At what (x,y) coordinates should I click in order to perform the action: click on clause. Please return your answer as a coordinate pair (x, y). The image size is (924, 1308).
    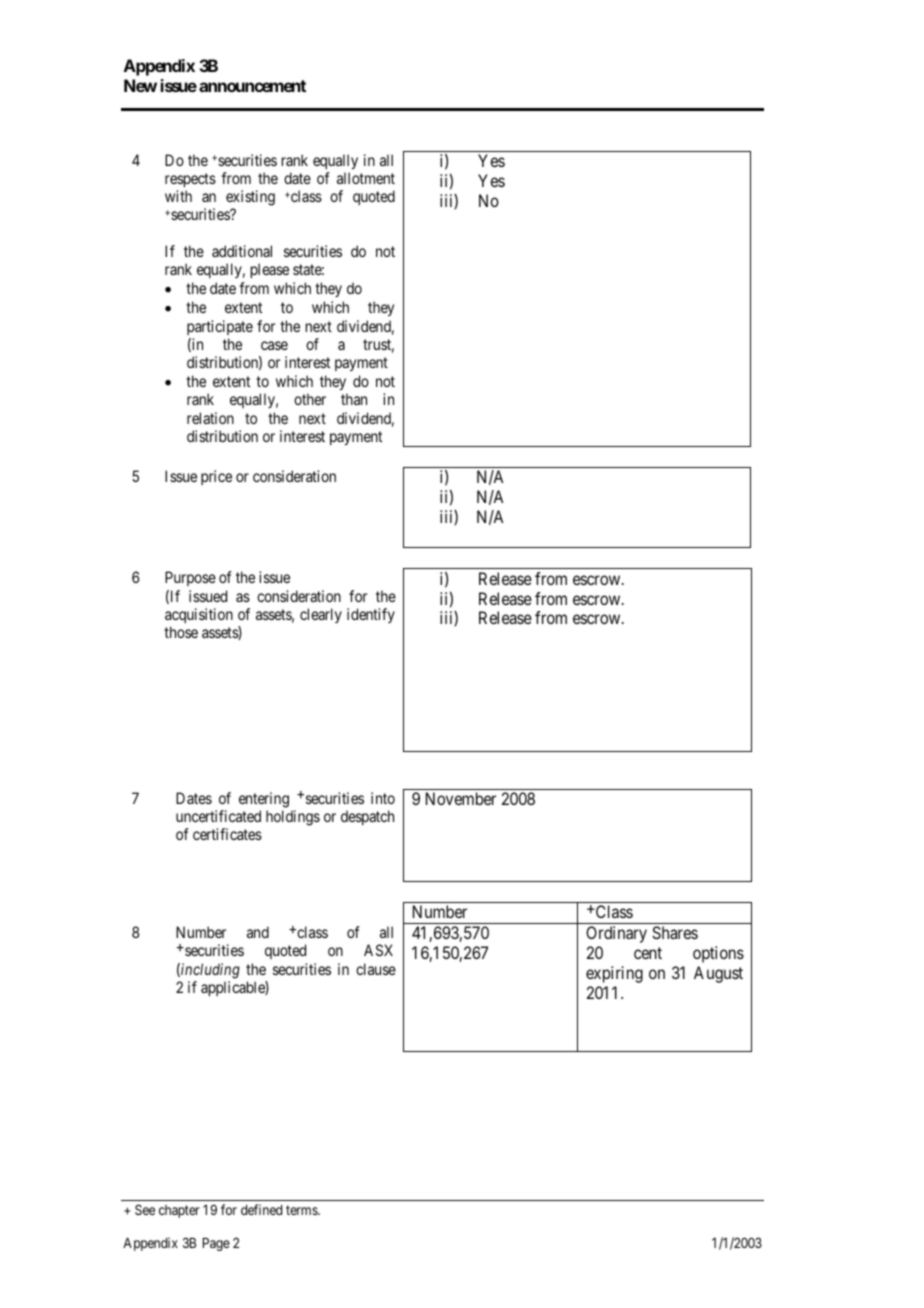
    Looking at the image, I should click on (376, 969).
